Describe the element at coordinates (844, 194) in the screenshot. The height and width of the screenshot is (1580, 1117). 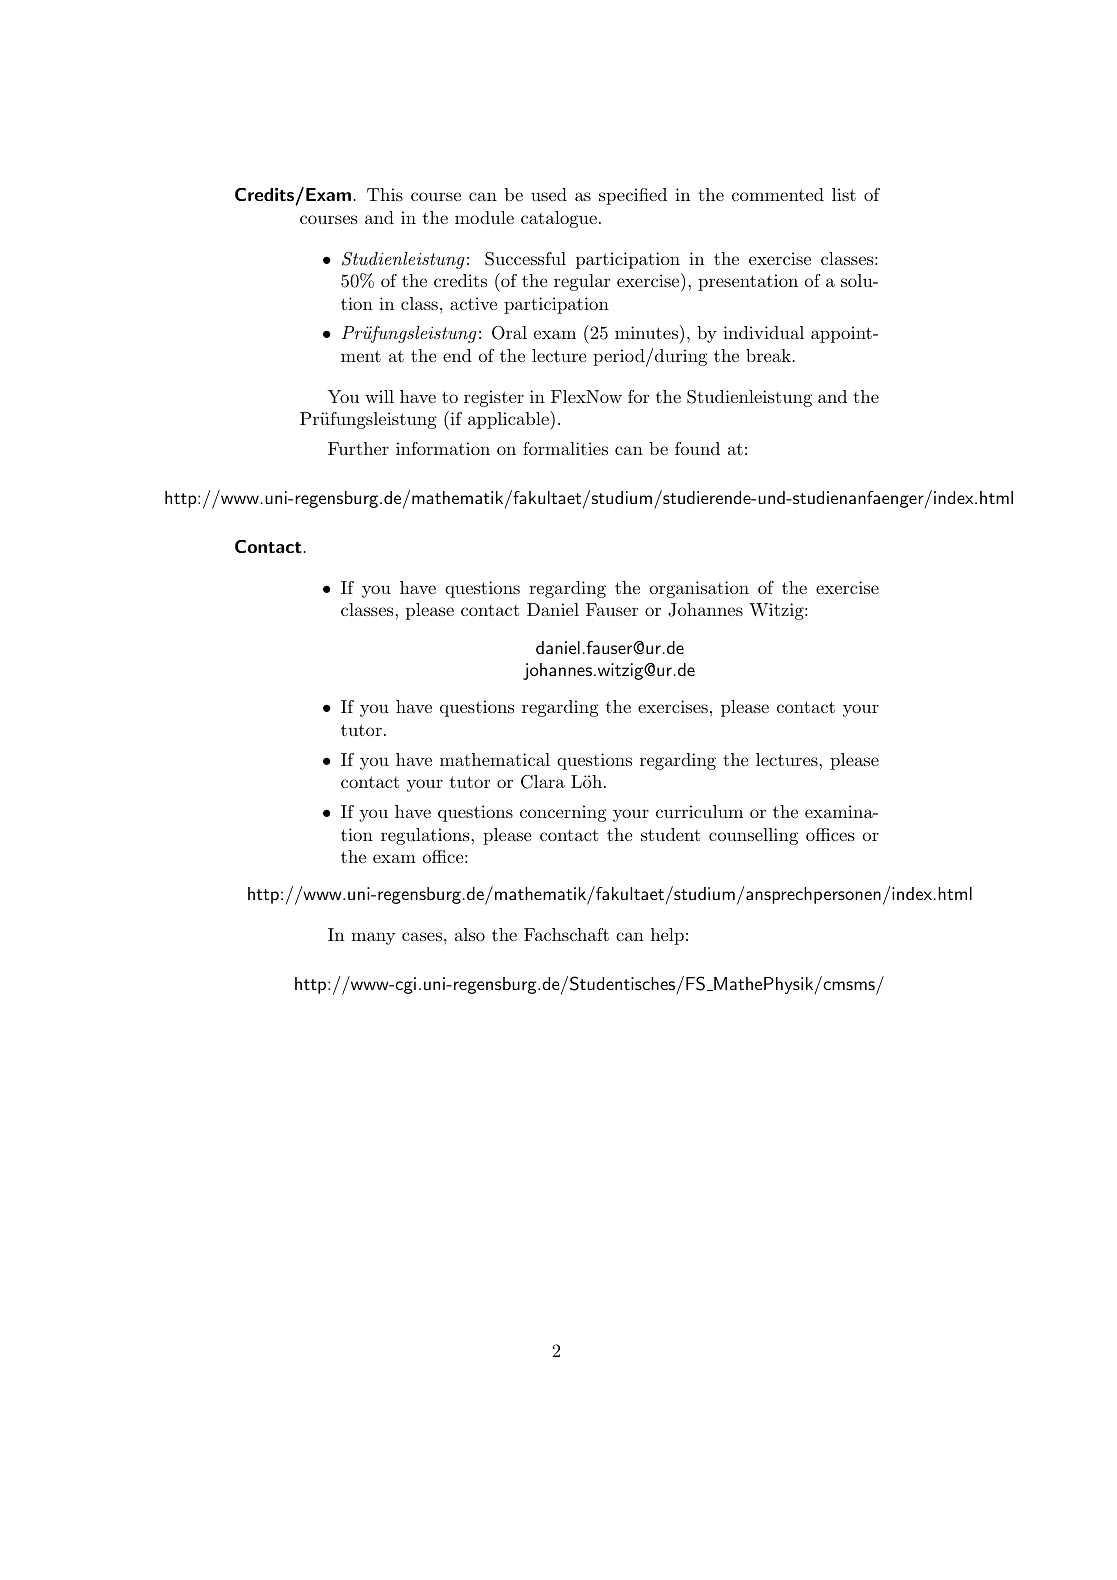
I see `list` at that location.
